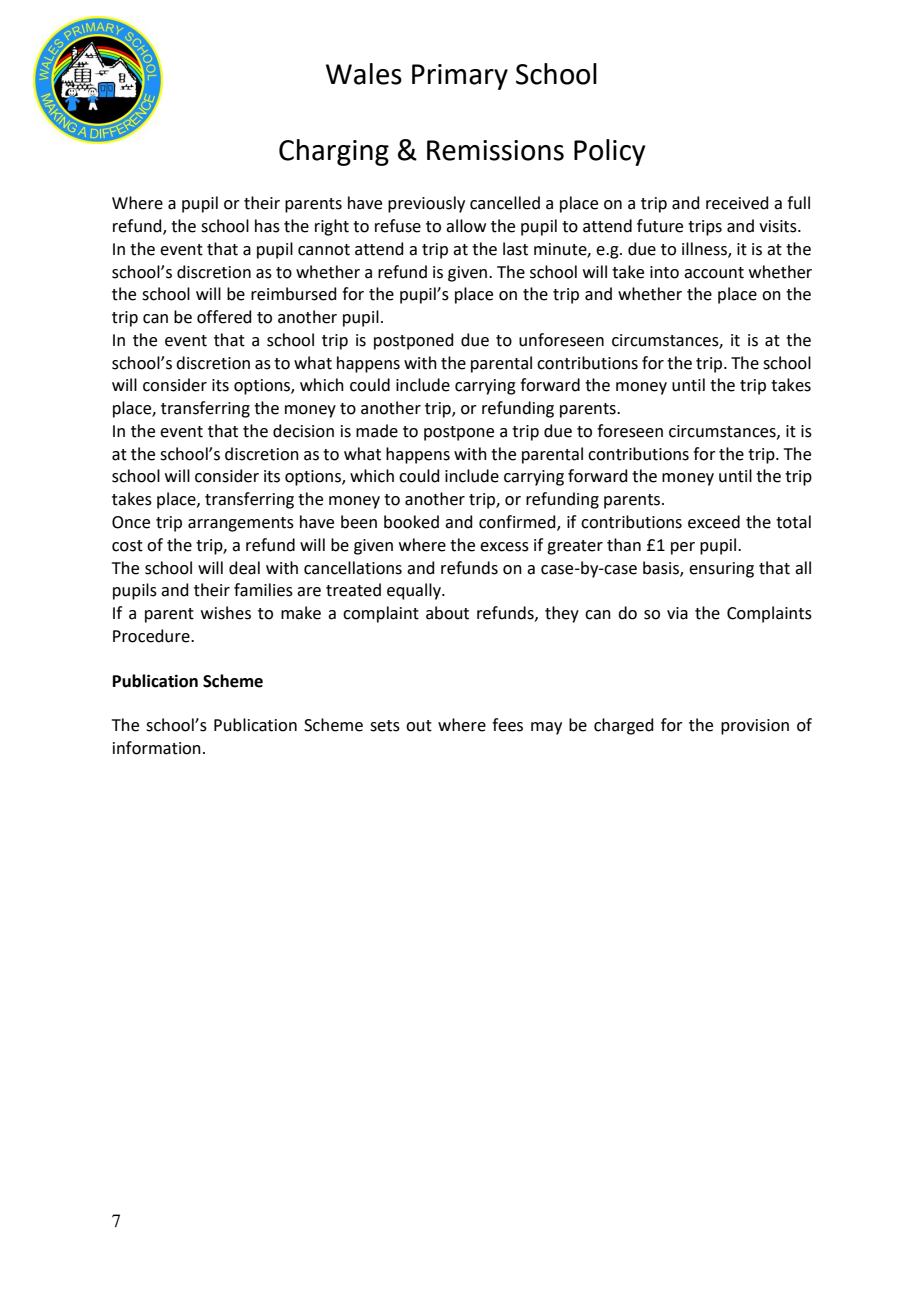 This page has height=1308, width=924. I want to click on last, so click(515, 249).
